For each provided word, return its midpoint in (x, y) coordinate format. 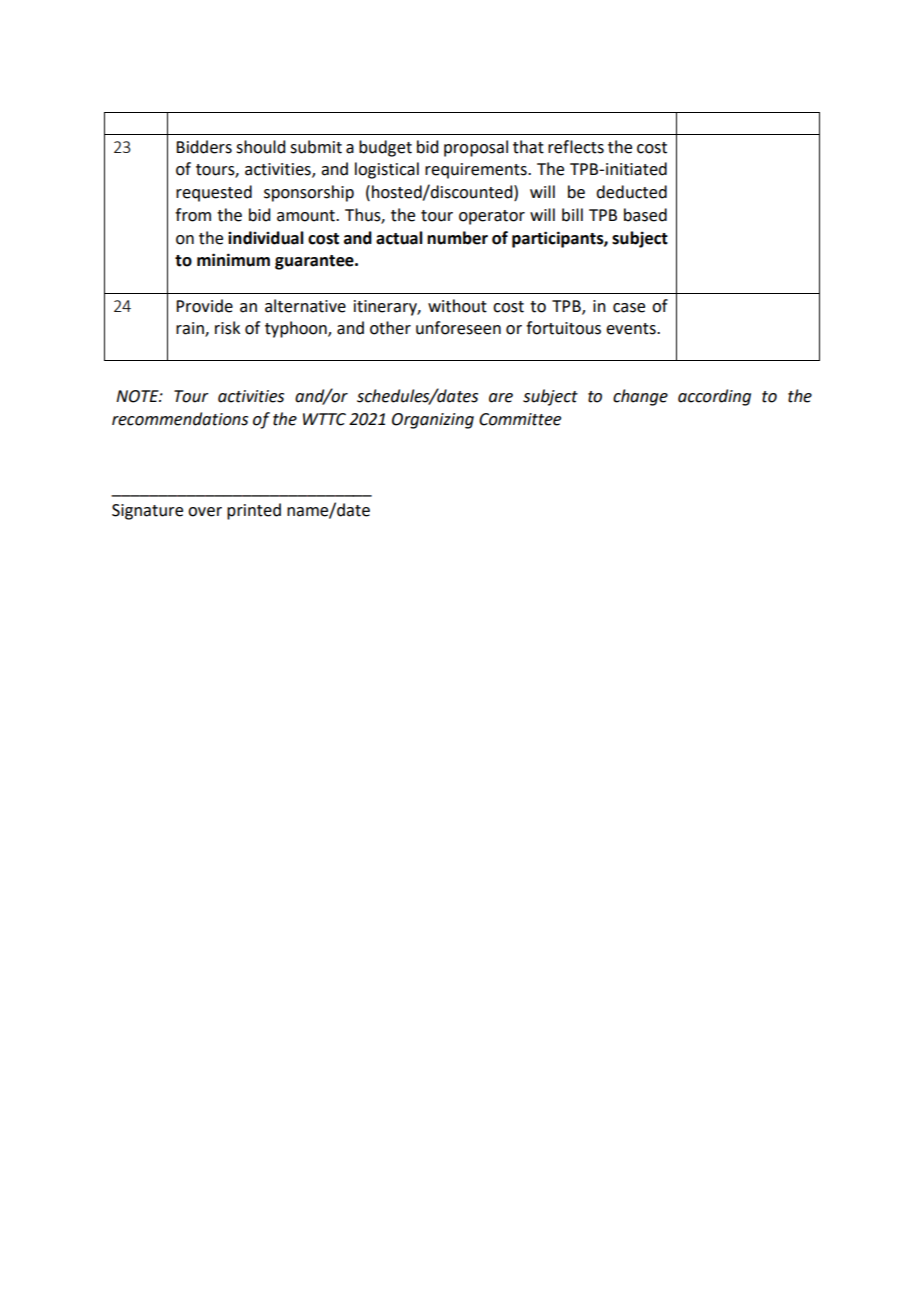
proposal (476, 148)
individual (266, 238)
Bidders (204, 147)
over (205, 512)
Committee (520, 419)
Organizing (433, 421)
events (632, 329)
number (457, 238)
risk (227, 328)
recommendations (180, 419)
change (640, 397)
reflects (576, 147)
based (645, 215)
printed (254, 511)
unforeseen (458, 328)
